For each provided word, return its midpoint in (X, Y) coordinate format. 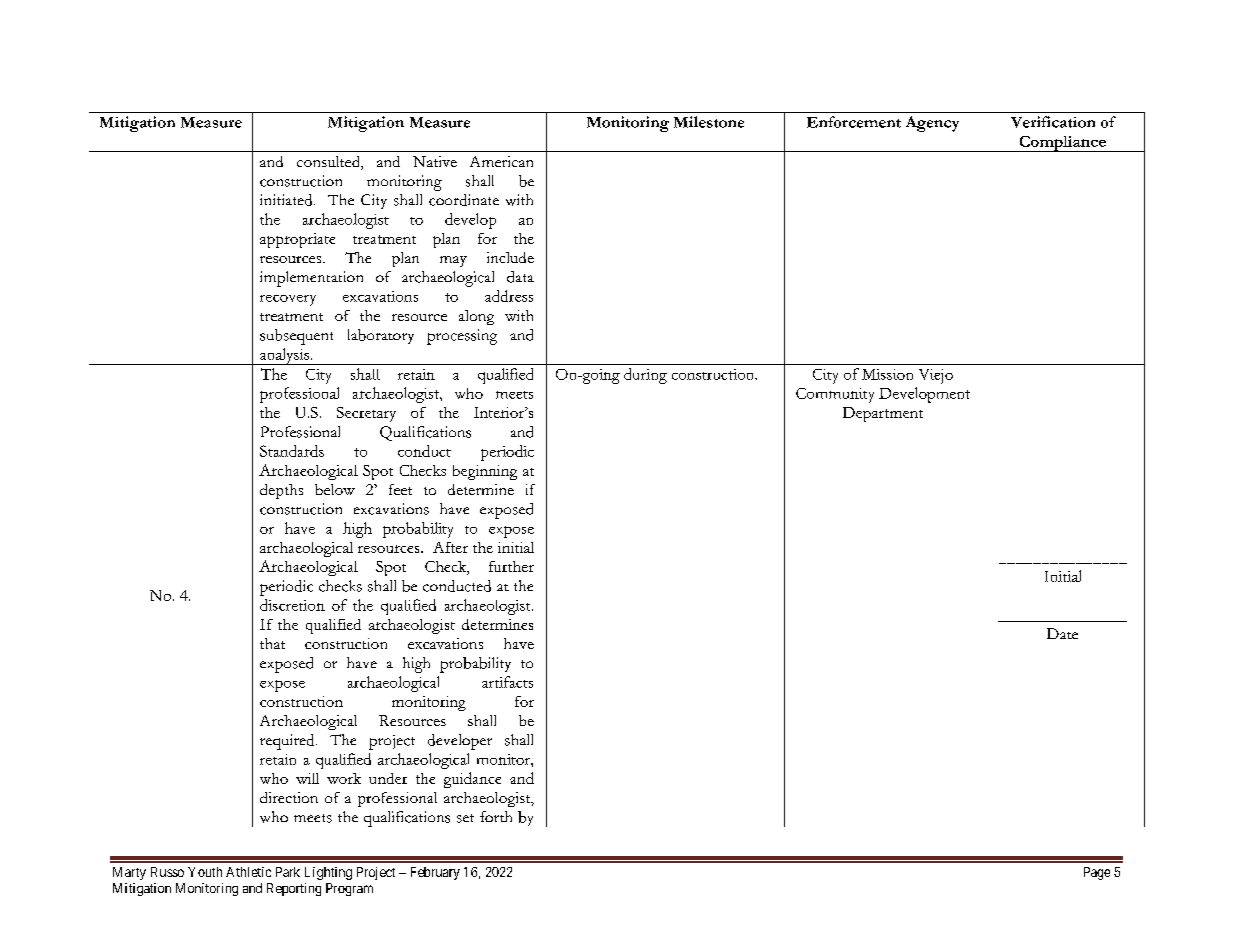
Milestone (709, 122)
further (511, 566)
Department (883, 414)
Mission (887, 374)
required (288, 742)
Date (1062, 633)
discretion (292, 605)
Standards (292, 451)
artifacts (507, 682)
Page (1097, 873)
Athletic (248, 872)
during (645, 376)
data (520, 277)
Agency (932, 124)
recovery (288, 300)
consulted (329, 163)
